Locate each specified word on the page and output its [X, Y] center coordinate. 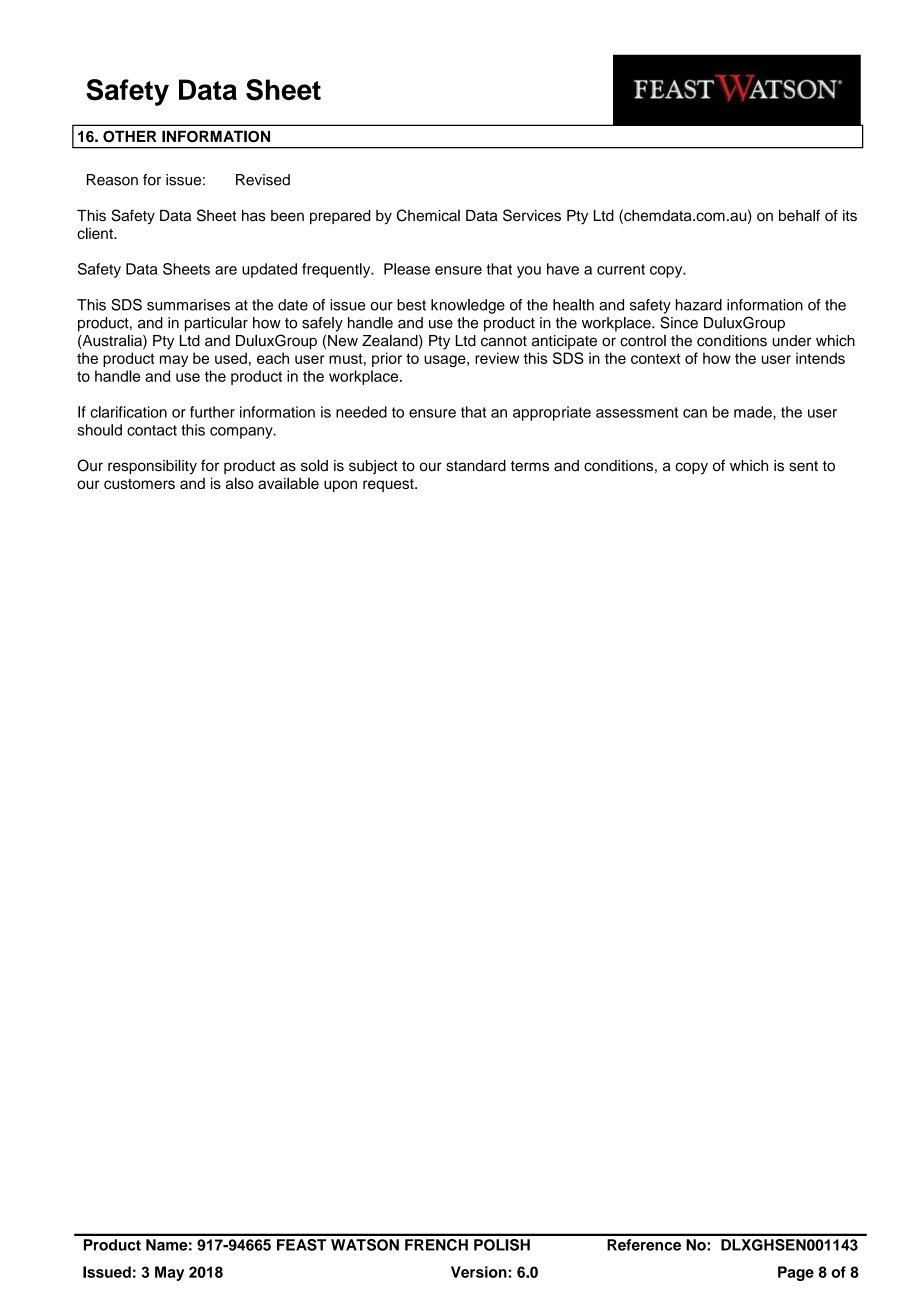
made [754, 412]
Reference [644, 1245]
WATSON [365, 1245]
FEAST [302, 1245]
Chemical [428, 215]
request [389, 485]
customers [139, 484]
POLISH [502, 1245]
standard [476, 466]
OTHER [130, 136]
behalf [799, 215]
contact [152, 430]
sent [803, 466]
